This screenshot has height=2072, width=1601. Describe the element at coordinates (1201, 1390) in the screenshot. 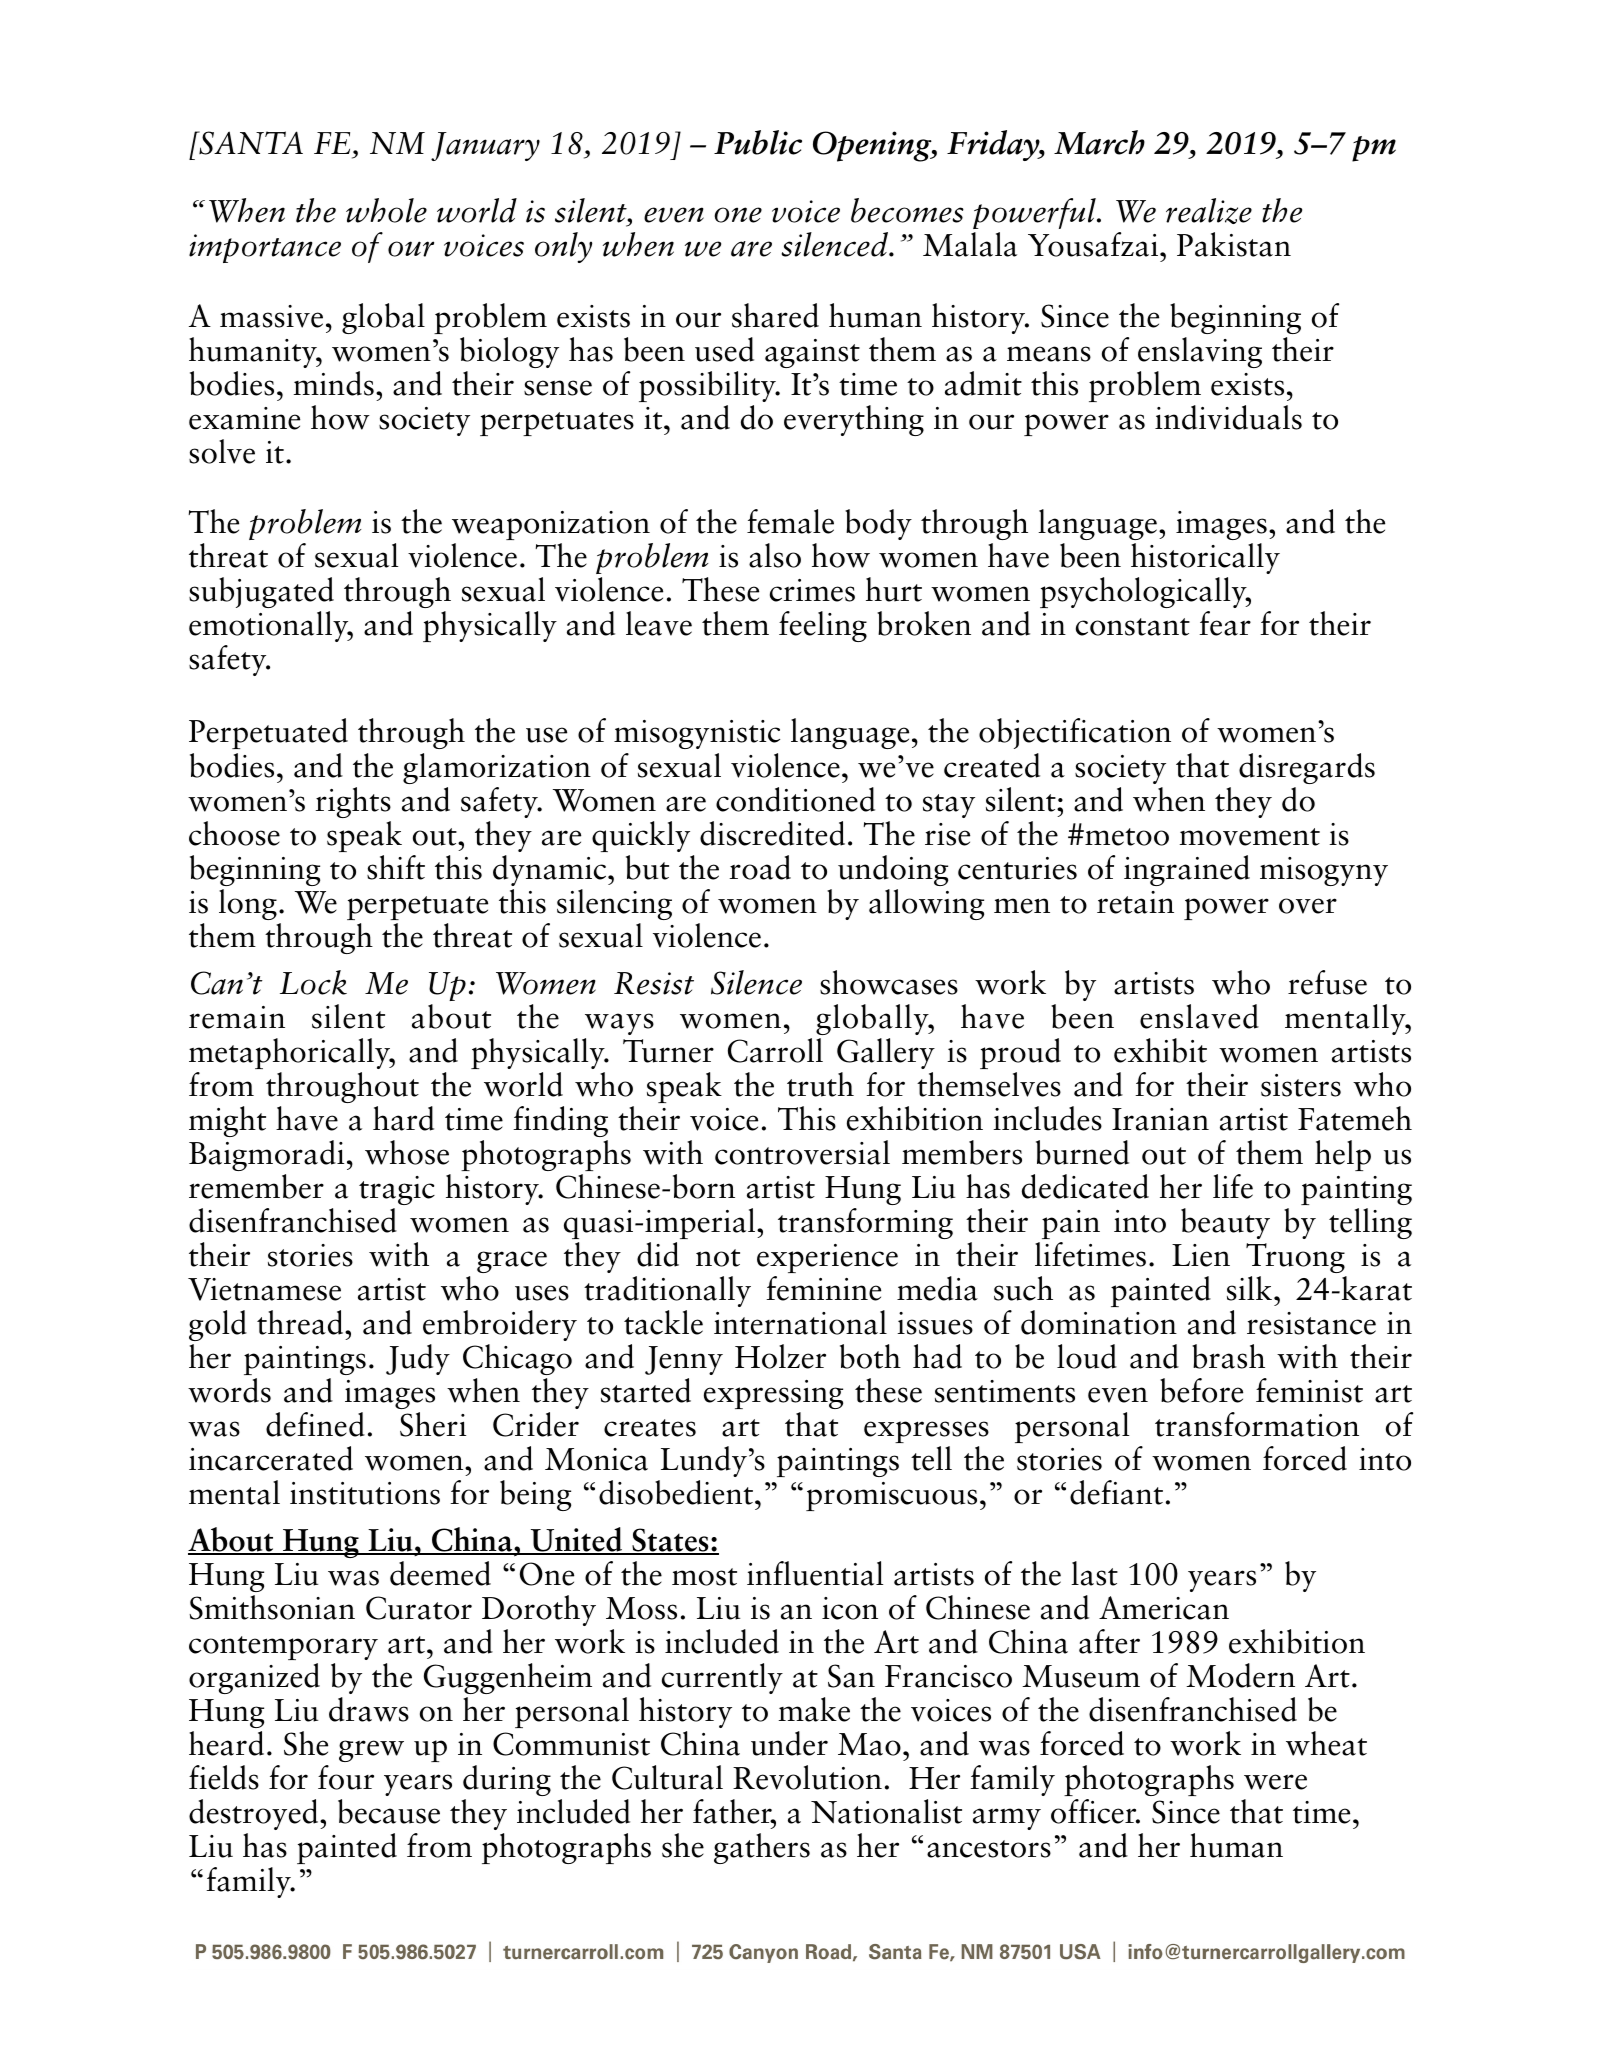

I see `before` at that location.
